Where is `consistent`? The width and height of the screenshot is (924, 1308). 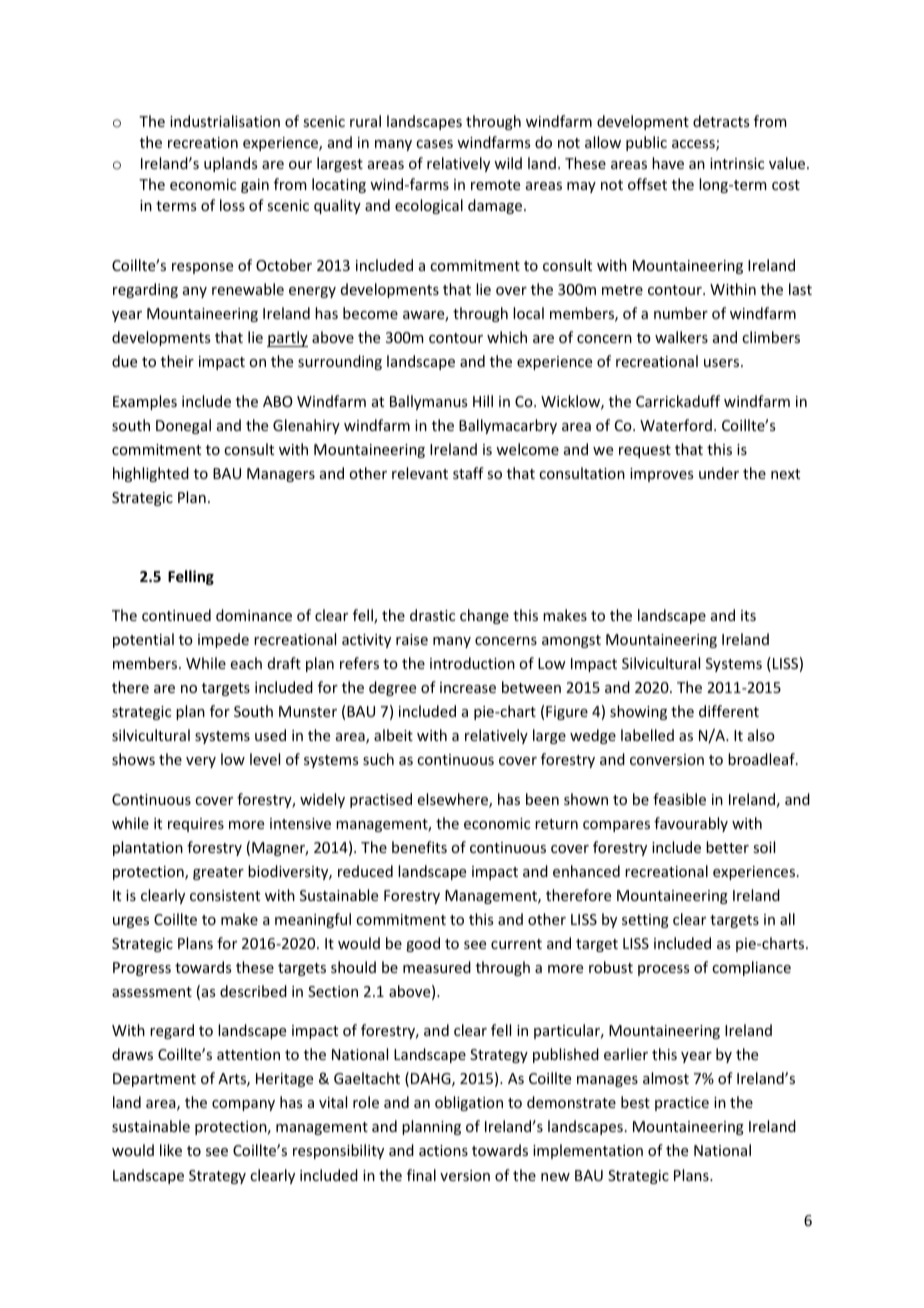 consistent is located at coordinates (225, 895).
